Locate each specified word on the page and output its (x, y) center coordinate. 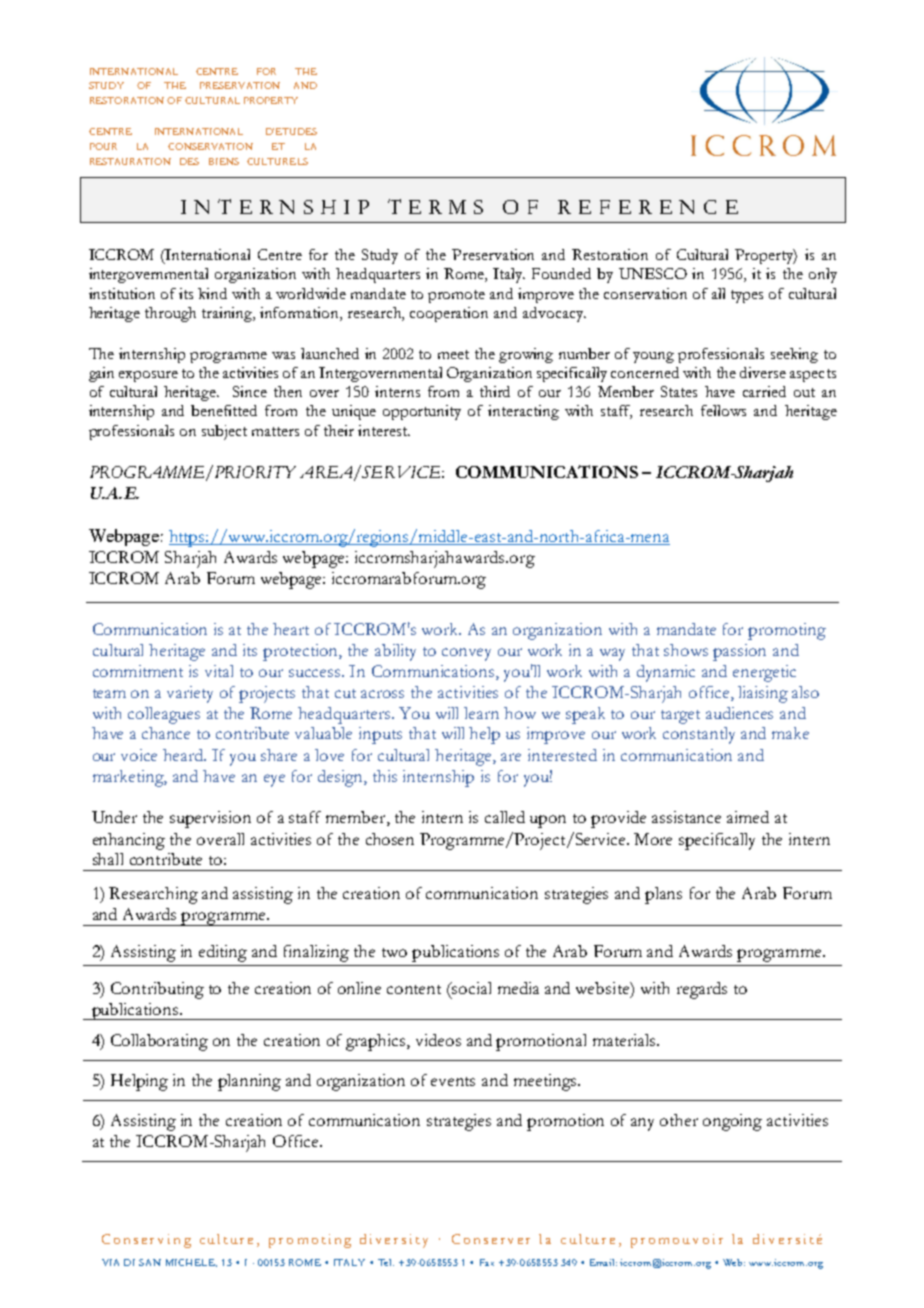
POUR (103, 146)
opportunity (422, 412)
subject (224, 432)
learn (481, 713)
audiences (739, 713)
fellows (723, 410)
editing (223, 953)
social (471, 988)
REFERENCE (648, 207)
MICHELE (191, 1263)
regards (702, 990)
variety (190, 694)
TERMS (435, 206)
